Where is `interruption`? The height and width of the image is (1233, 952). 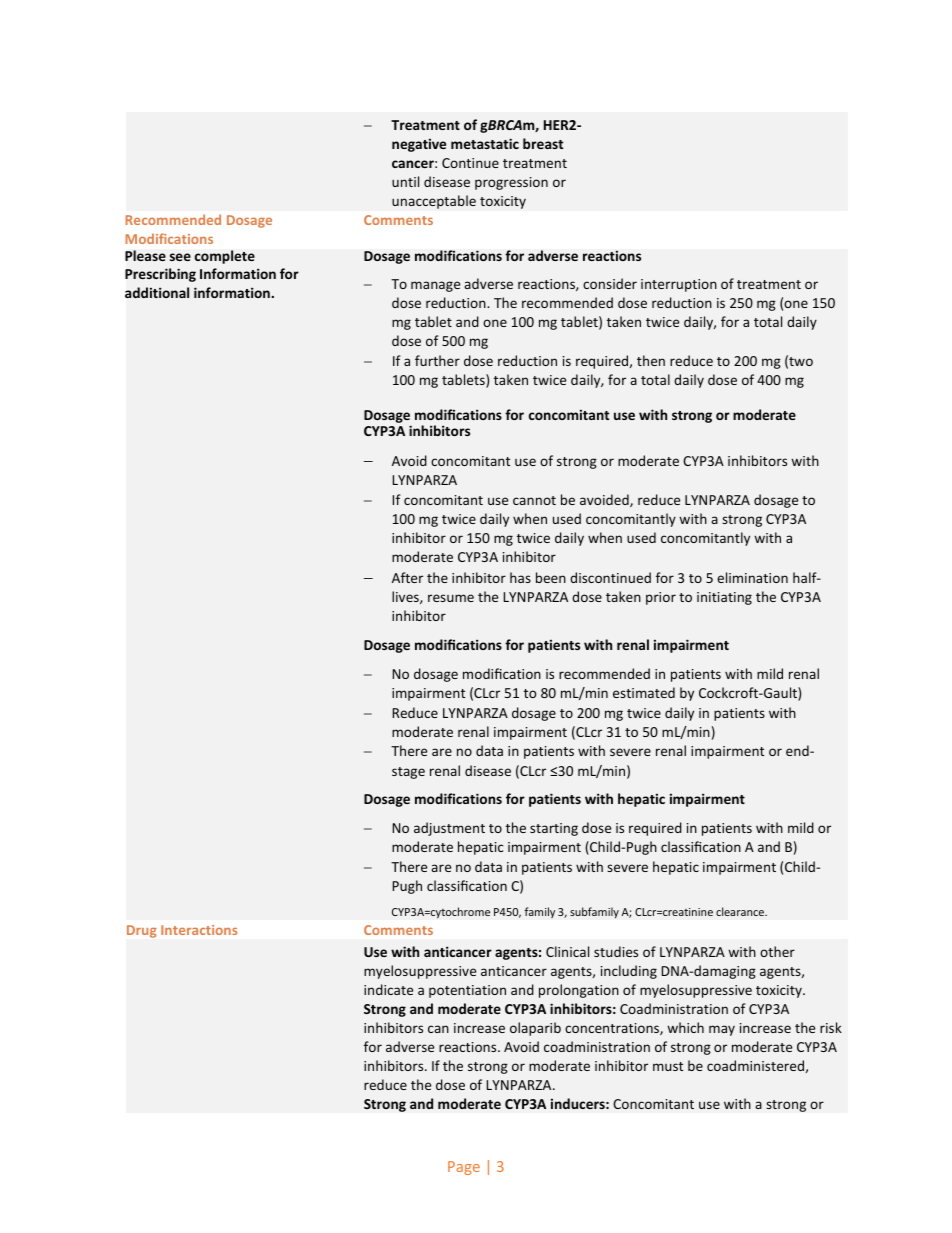 interruption is located at coordinates (679, 285).
